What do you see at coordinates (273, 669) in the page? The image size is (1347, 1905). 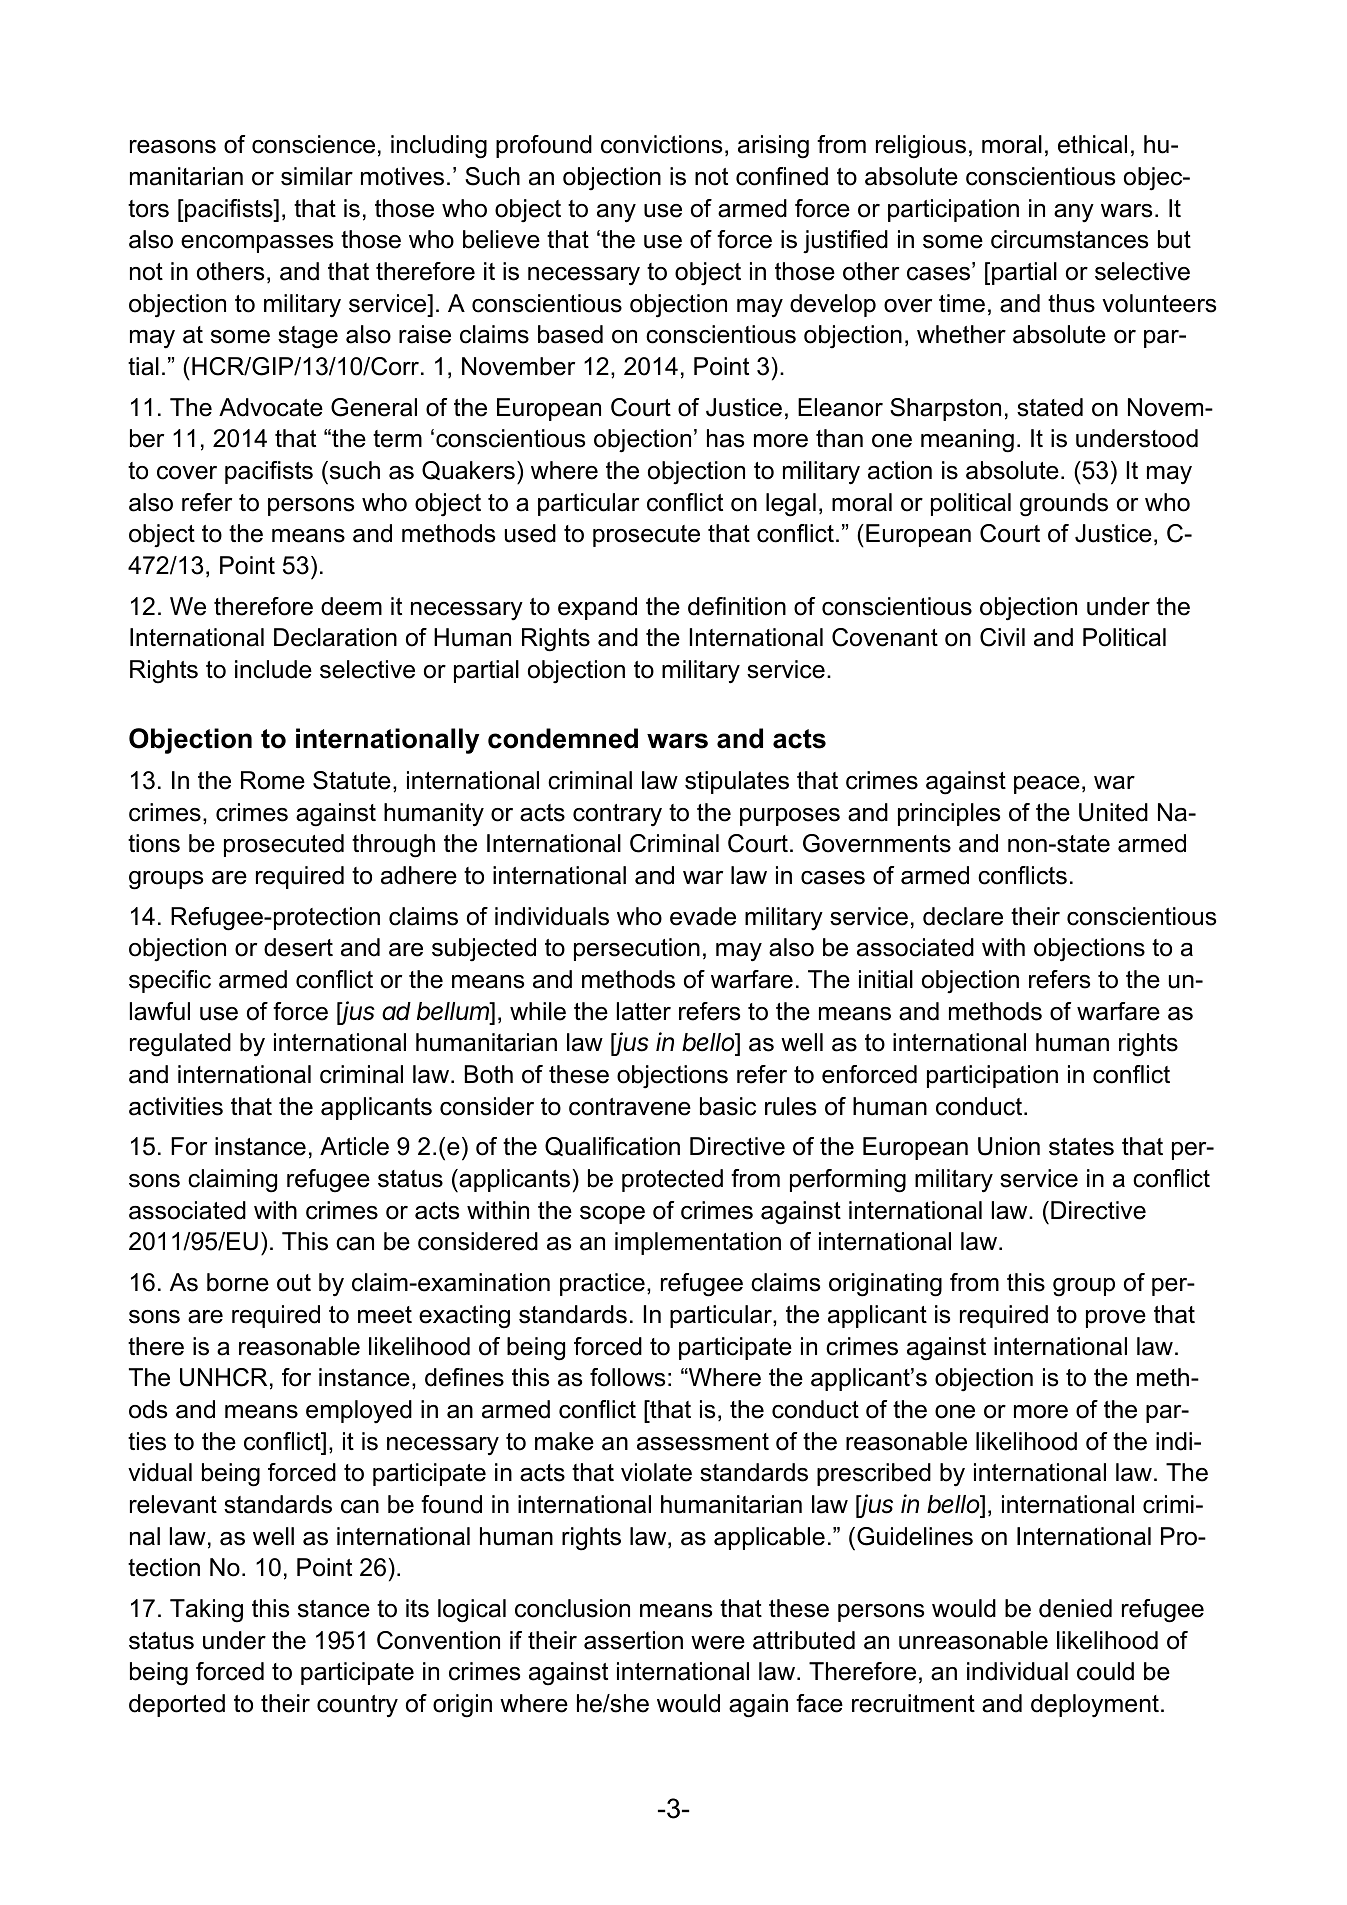 I see `include` at bounding box center [273, 669].
